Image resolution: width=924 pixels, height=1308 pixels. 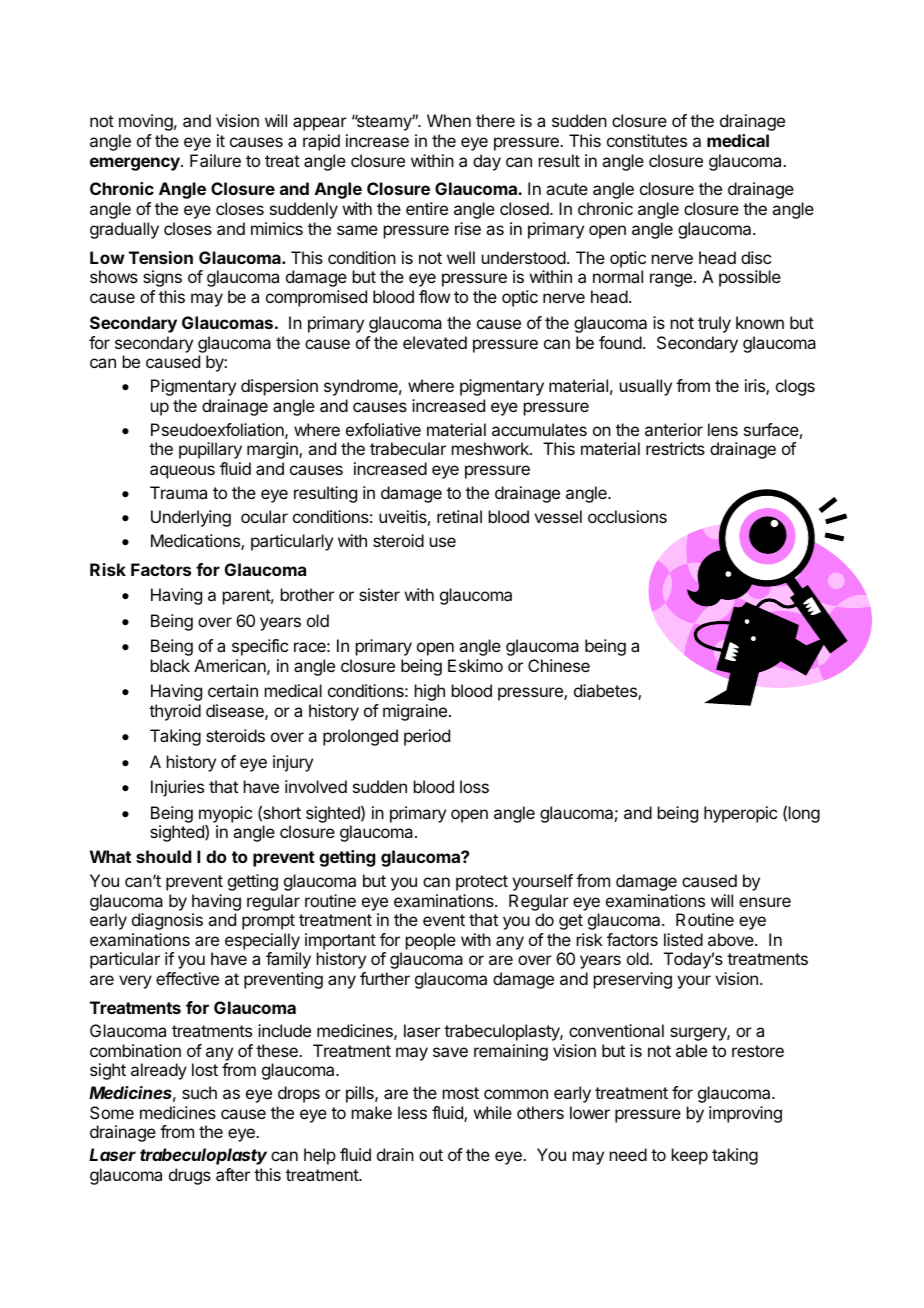 I want to click on loss, so click(x=474, y=786).
